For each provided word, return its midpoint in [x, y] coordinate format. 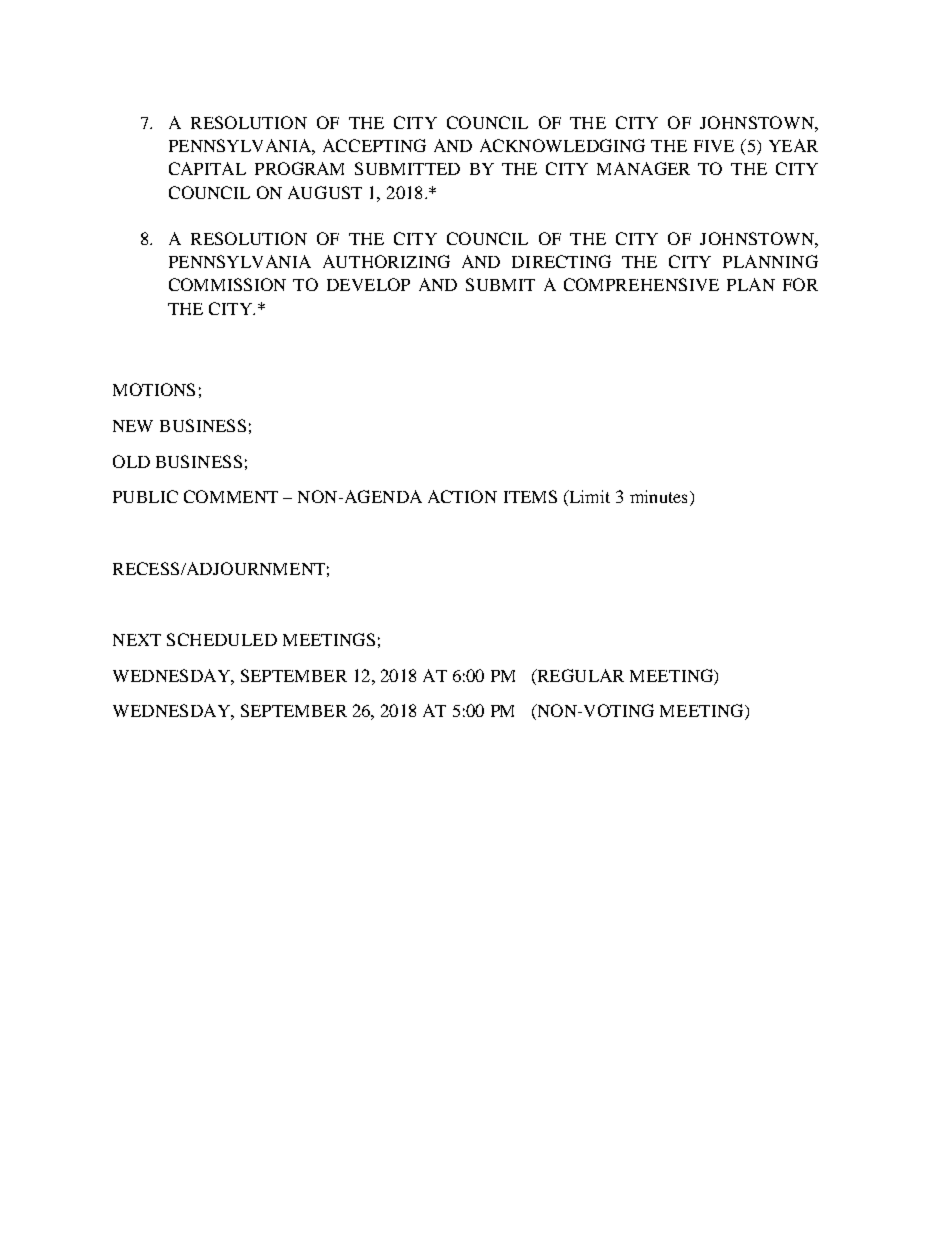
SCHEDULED [222, 639]
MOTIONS [154, 389]
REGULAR [579, 675]
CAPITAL [207, 168]
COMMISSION [227, 284]
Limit [588, 498]
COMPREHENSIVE [641, 284]
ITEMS [530, 496]
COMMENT [231, 496]
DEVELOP [368, 284]
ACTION [462, 496]
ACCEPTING [374, 145]
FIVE [714, 146]
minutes [658, 496]
